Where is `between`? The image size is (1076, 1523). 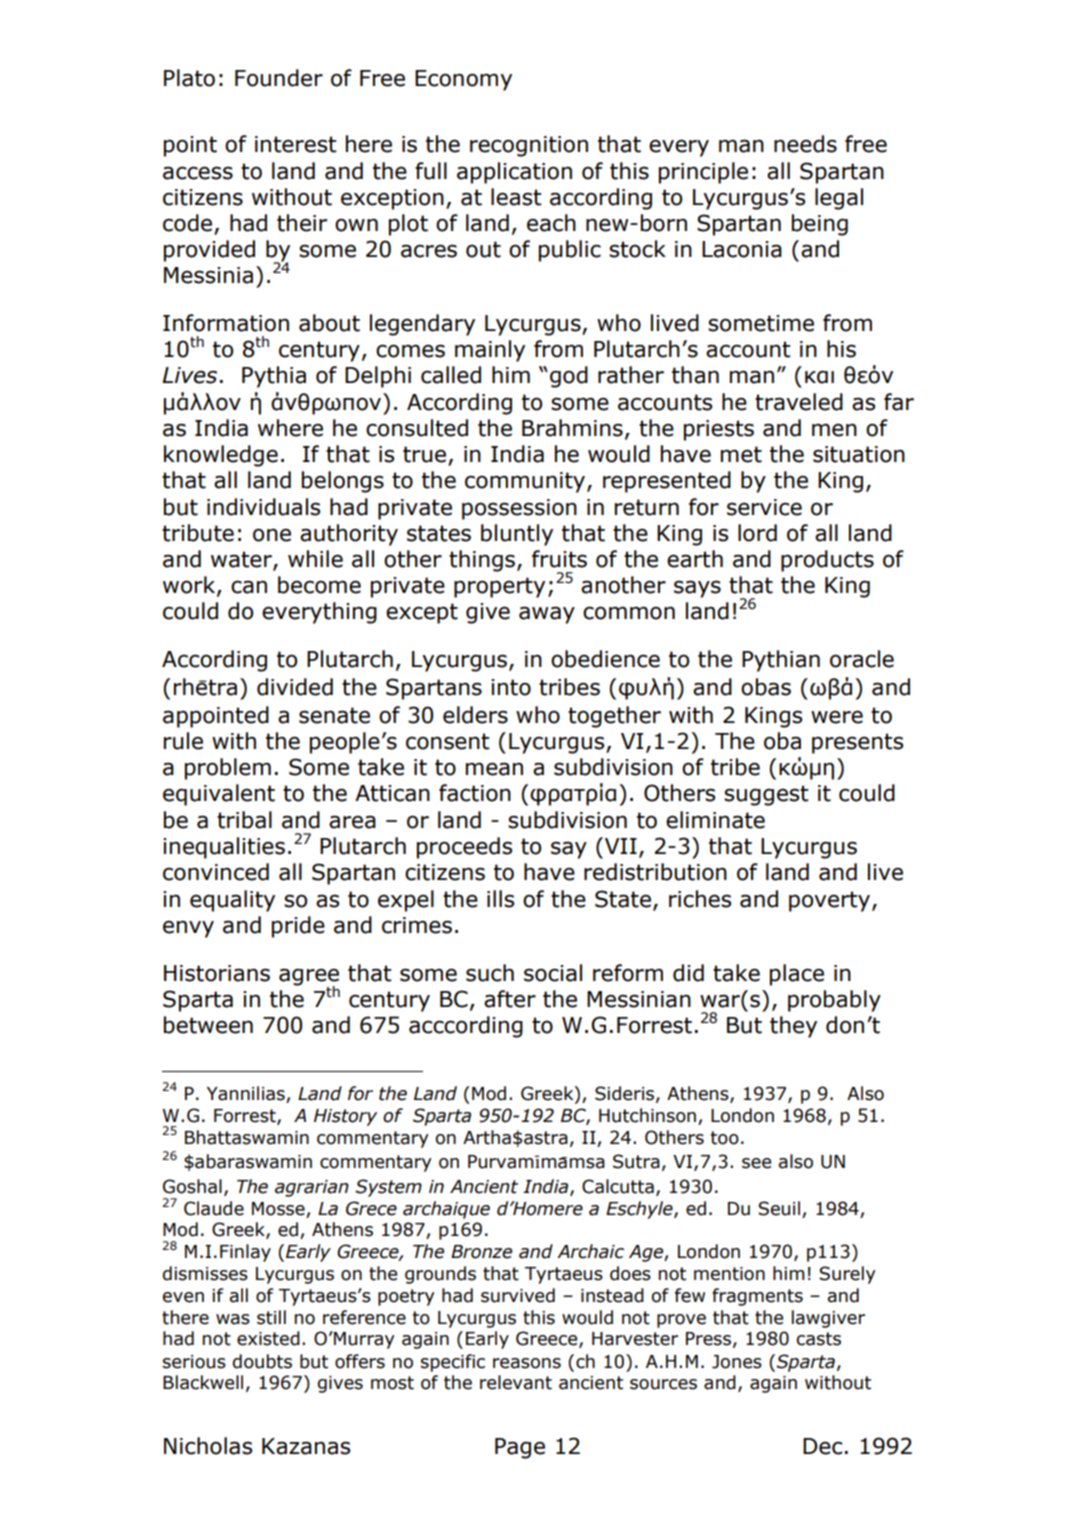 between is located at coordinates (208, 1025).
